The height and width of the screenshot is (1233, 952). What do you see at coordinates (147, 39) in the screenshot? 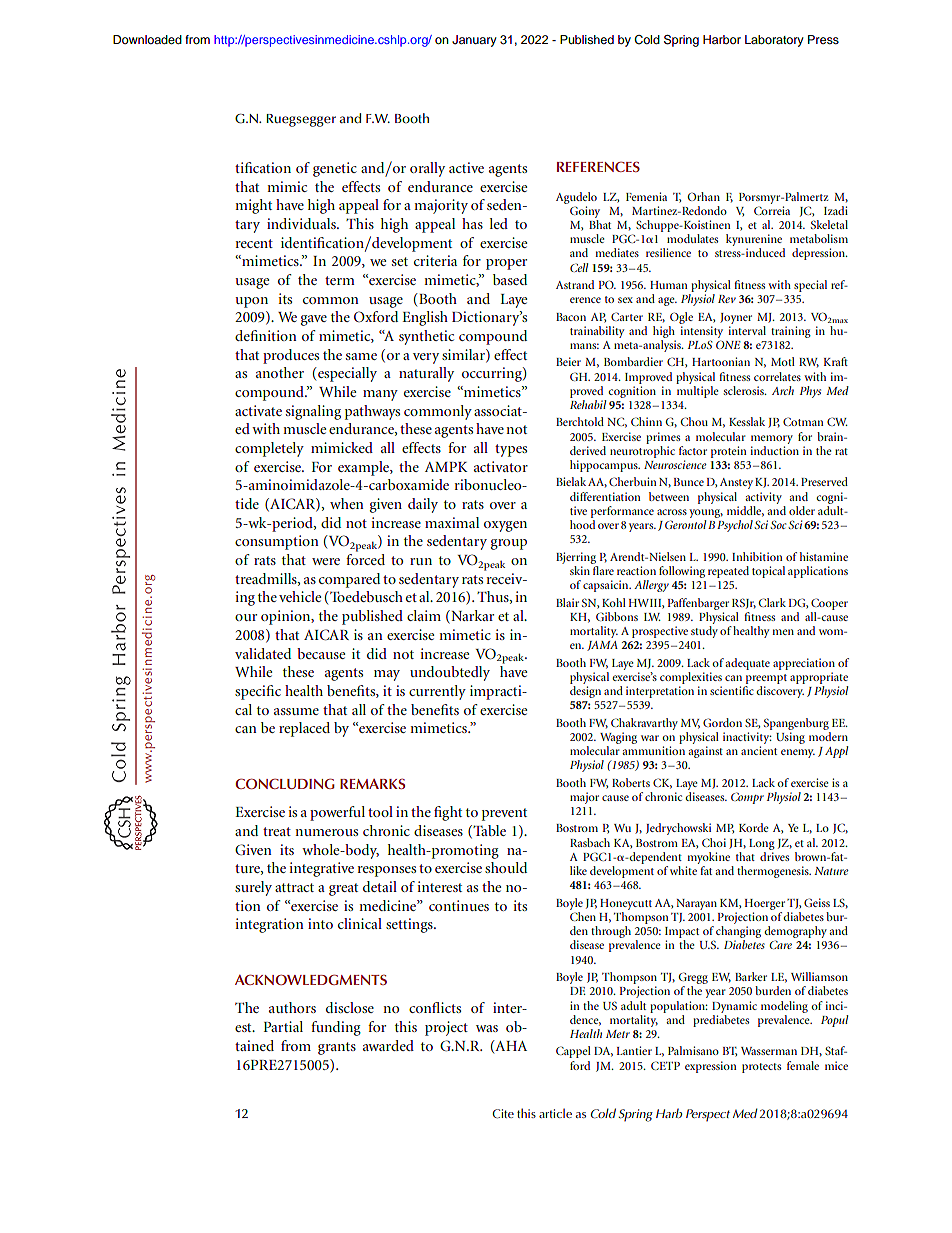
I see `Downloaded` at bounding box center [147, 39].
